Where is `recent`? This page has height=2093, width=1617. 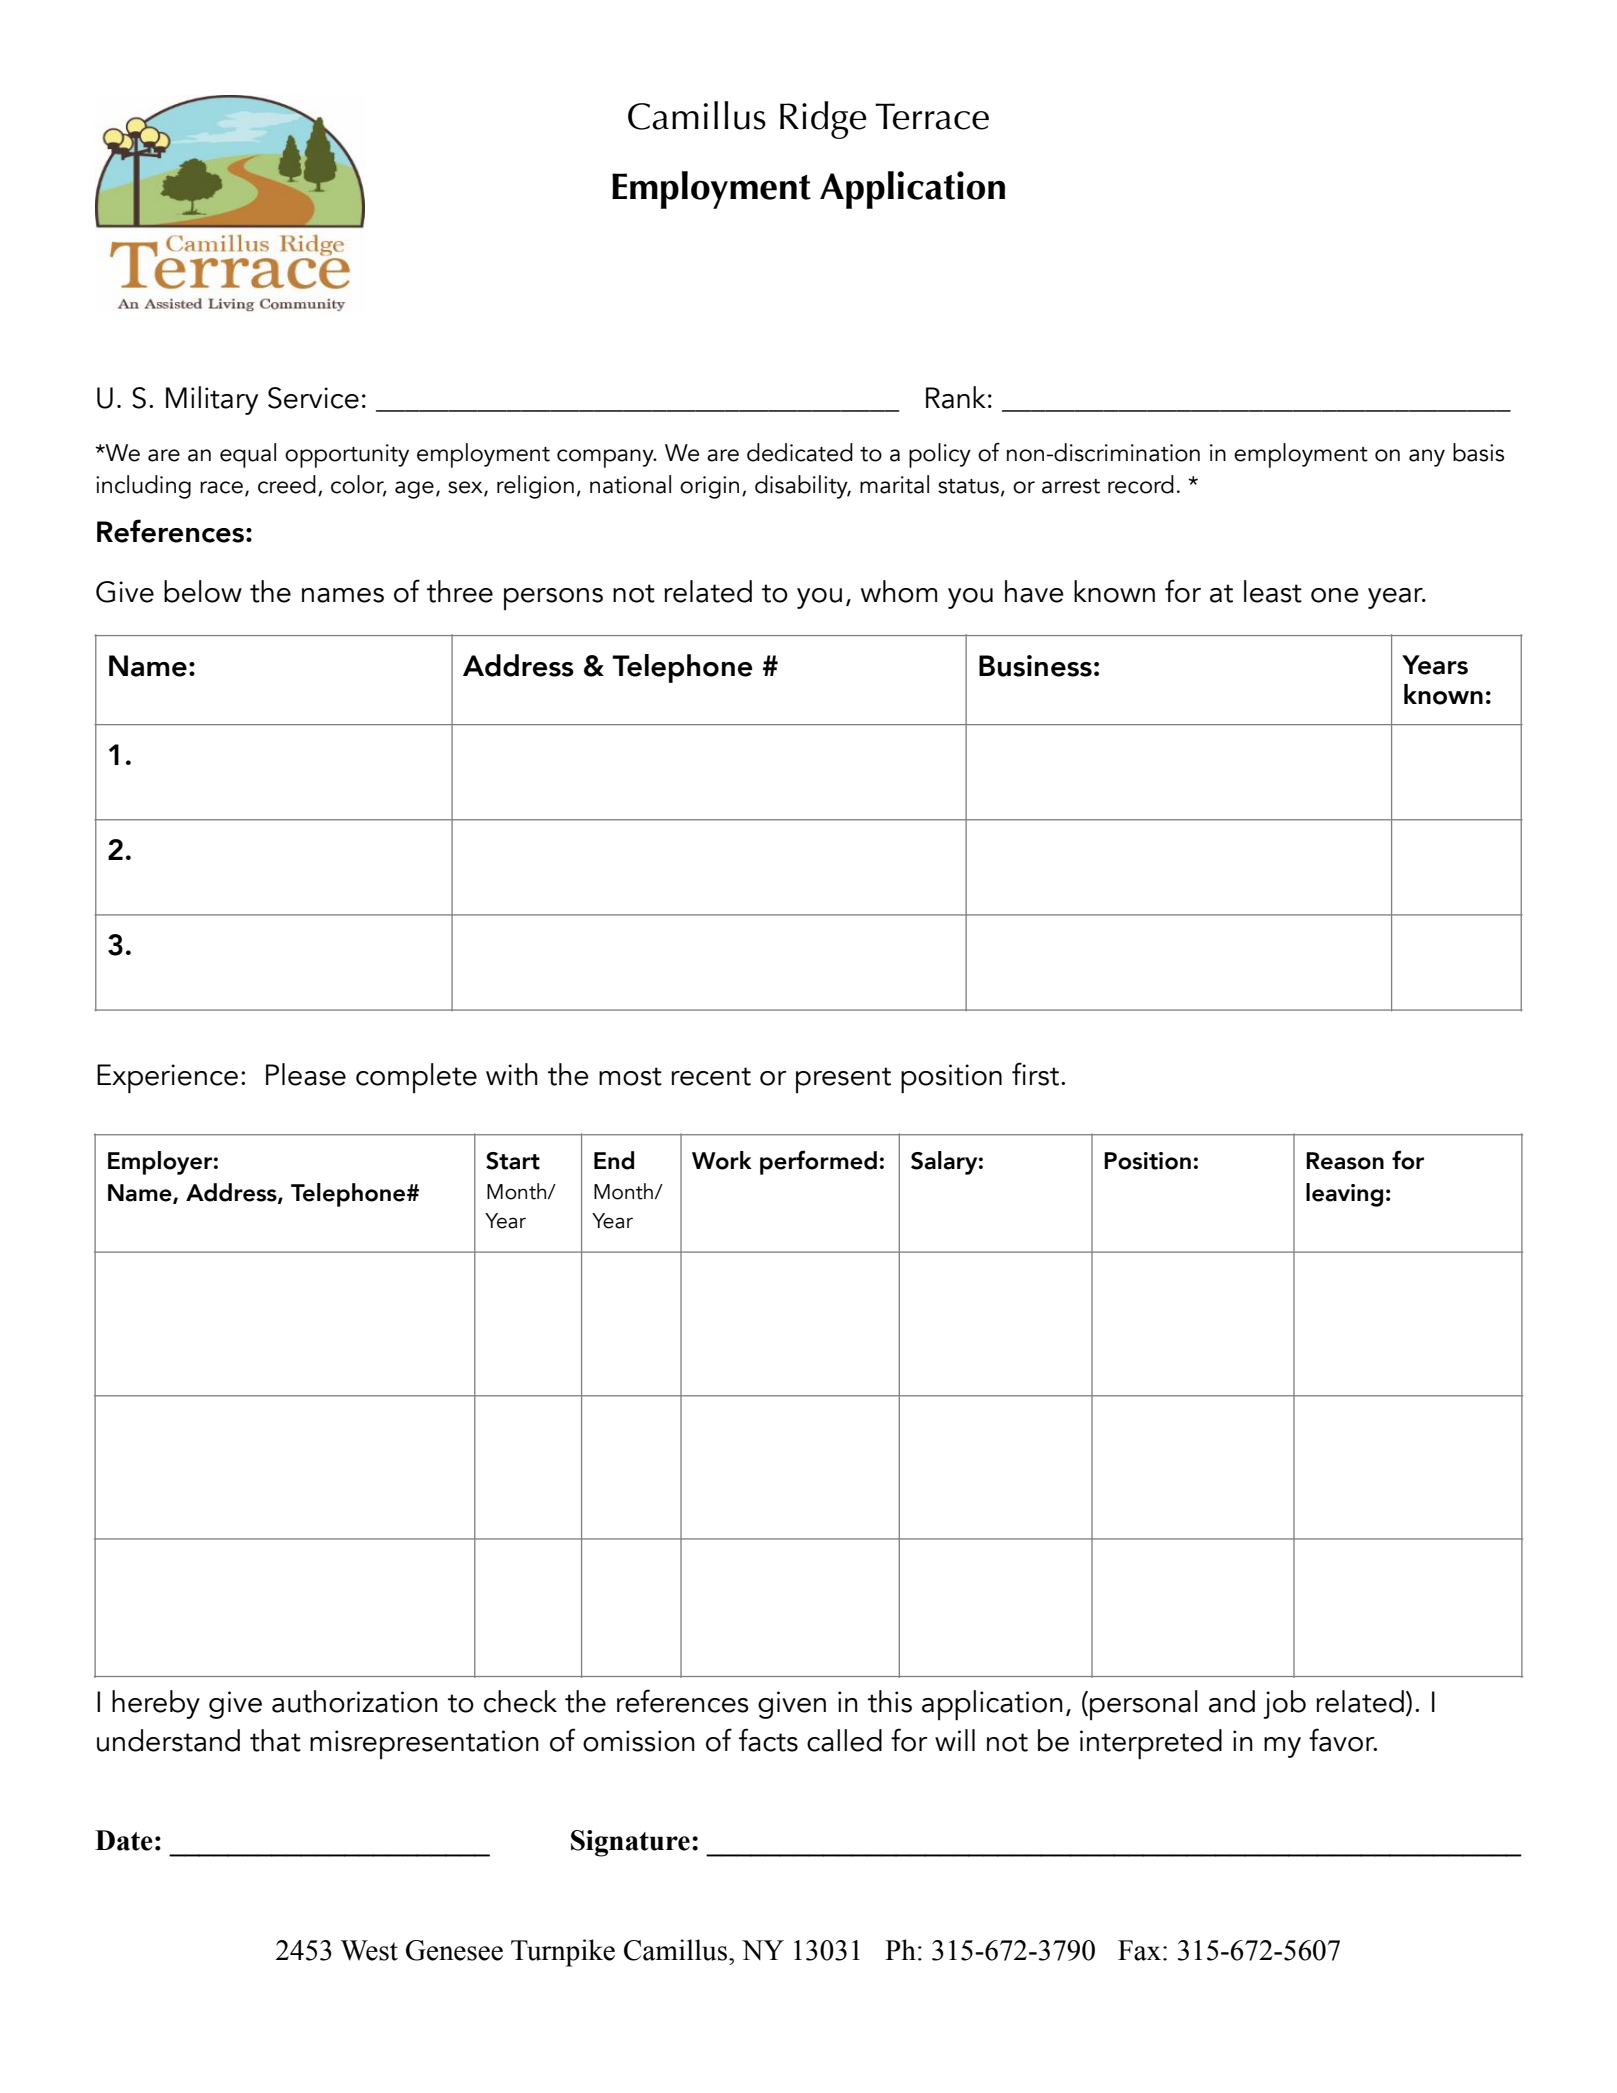
recent is located at coordinates (711, 1076).
